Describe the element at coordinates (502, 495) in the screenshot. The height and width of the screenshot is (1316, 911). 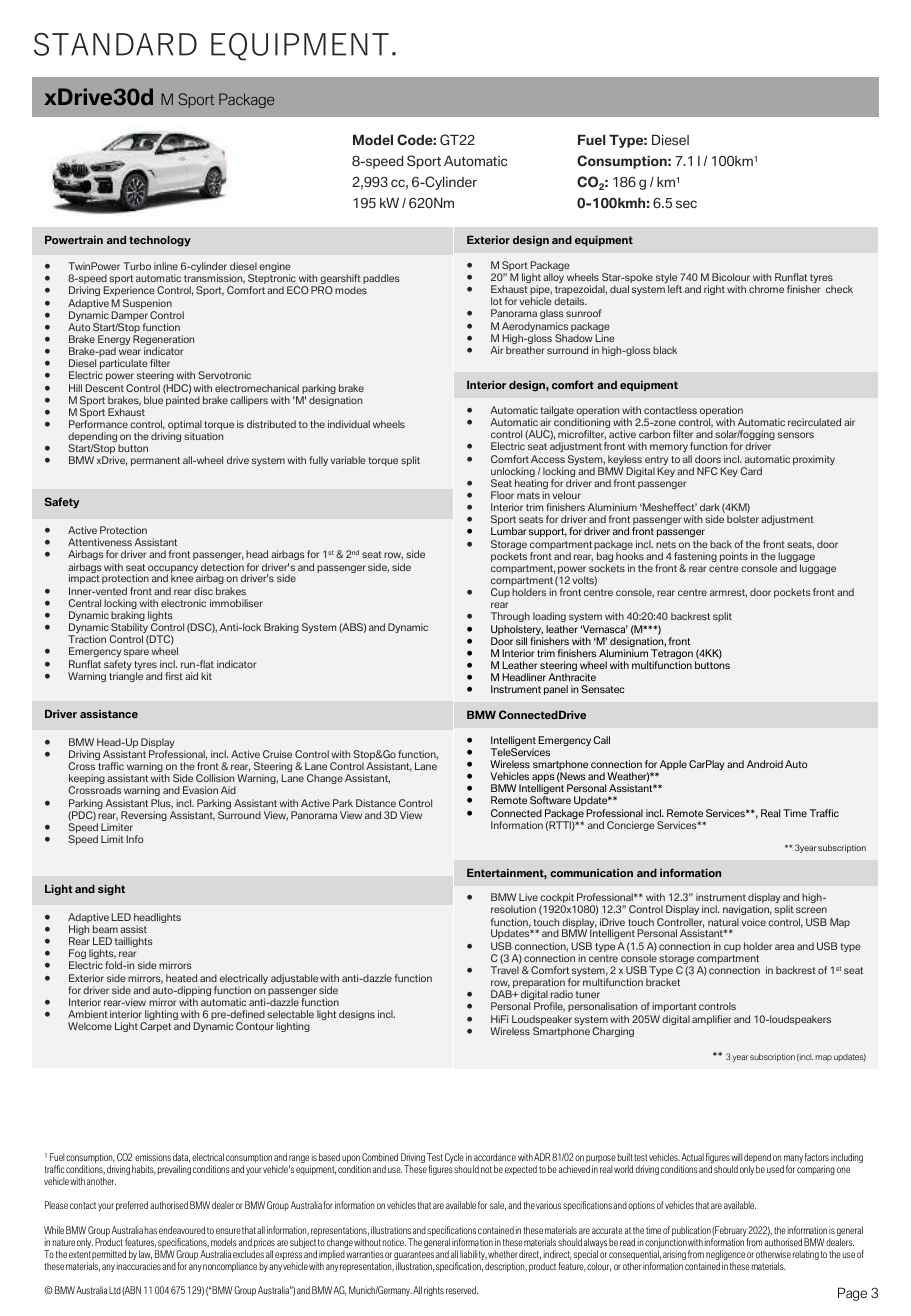
I see `Floor` at that location.
